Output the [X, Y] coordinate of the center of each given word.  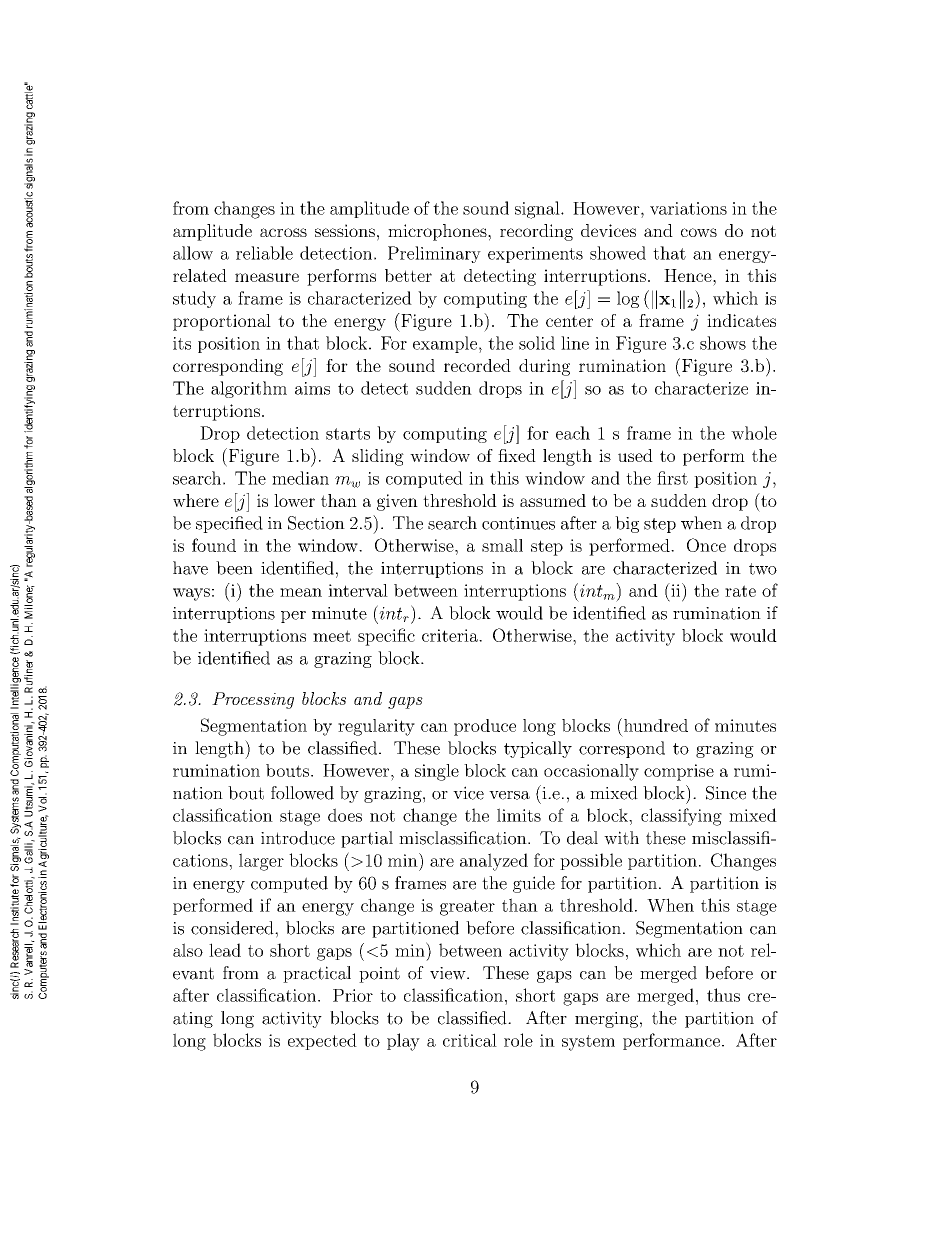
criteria [451, 635]
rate [740, 591]
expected [322, 1041]
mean [301, 592]
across [283, 232]
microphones [438, 232]
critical [470, 1040]
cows [699, 232]
